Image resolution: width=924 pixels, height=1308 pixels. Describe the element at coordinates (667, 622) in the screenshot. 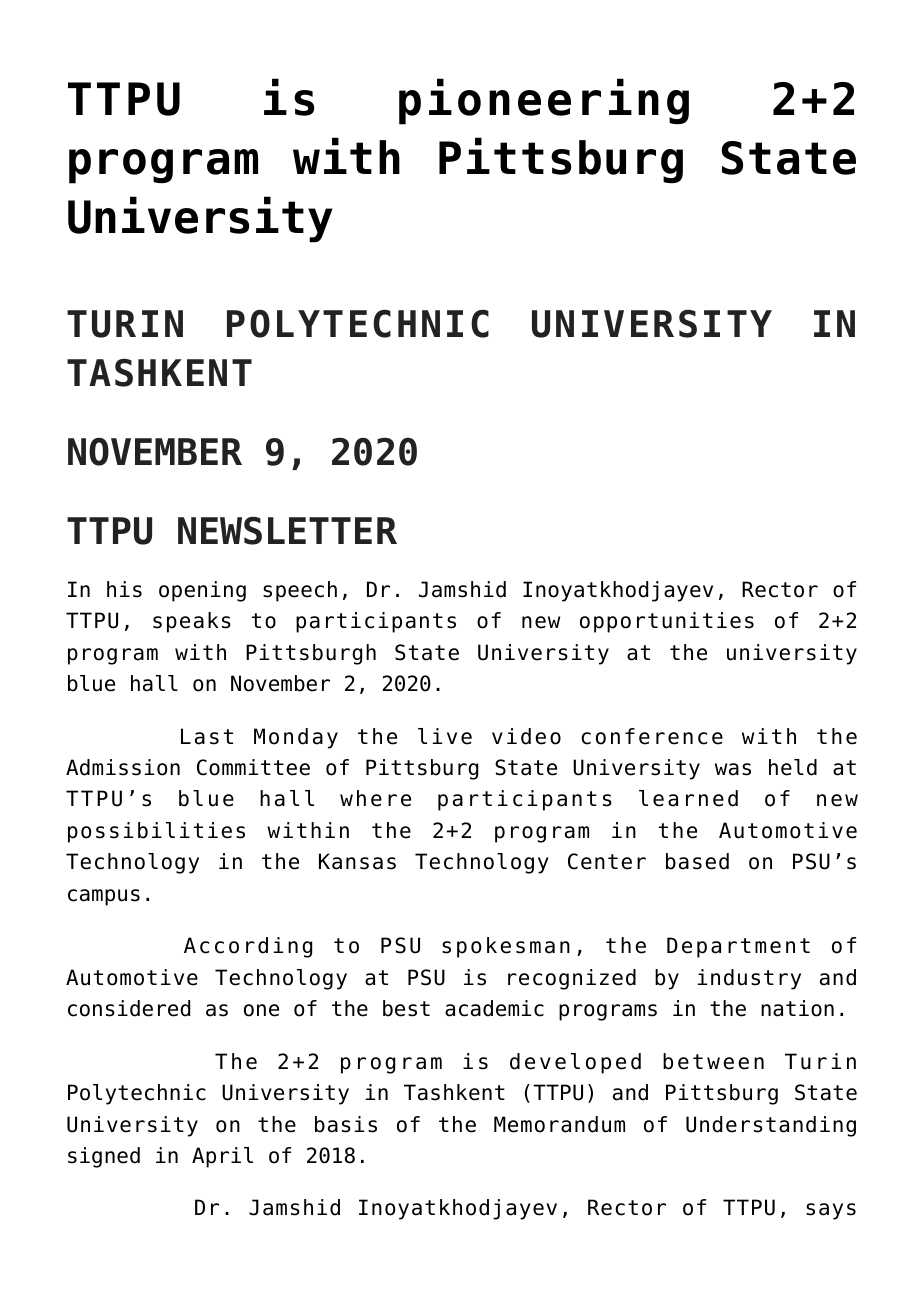

I see `opportunities` at that location.
